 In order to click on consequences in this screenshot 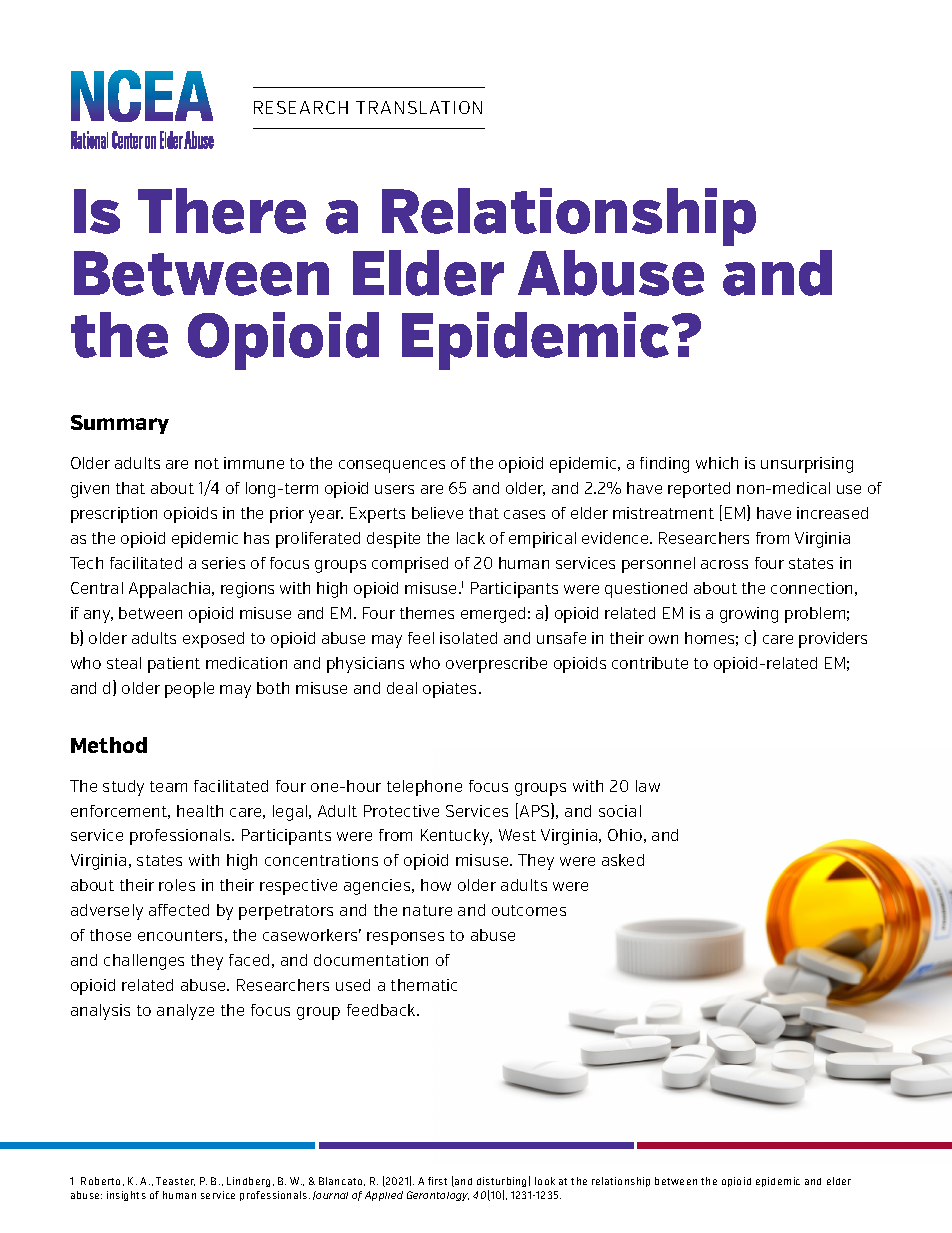, I will do `click(392, 466)`.
